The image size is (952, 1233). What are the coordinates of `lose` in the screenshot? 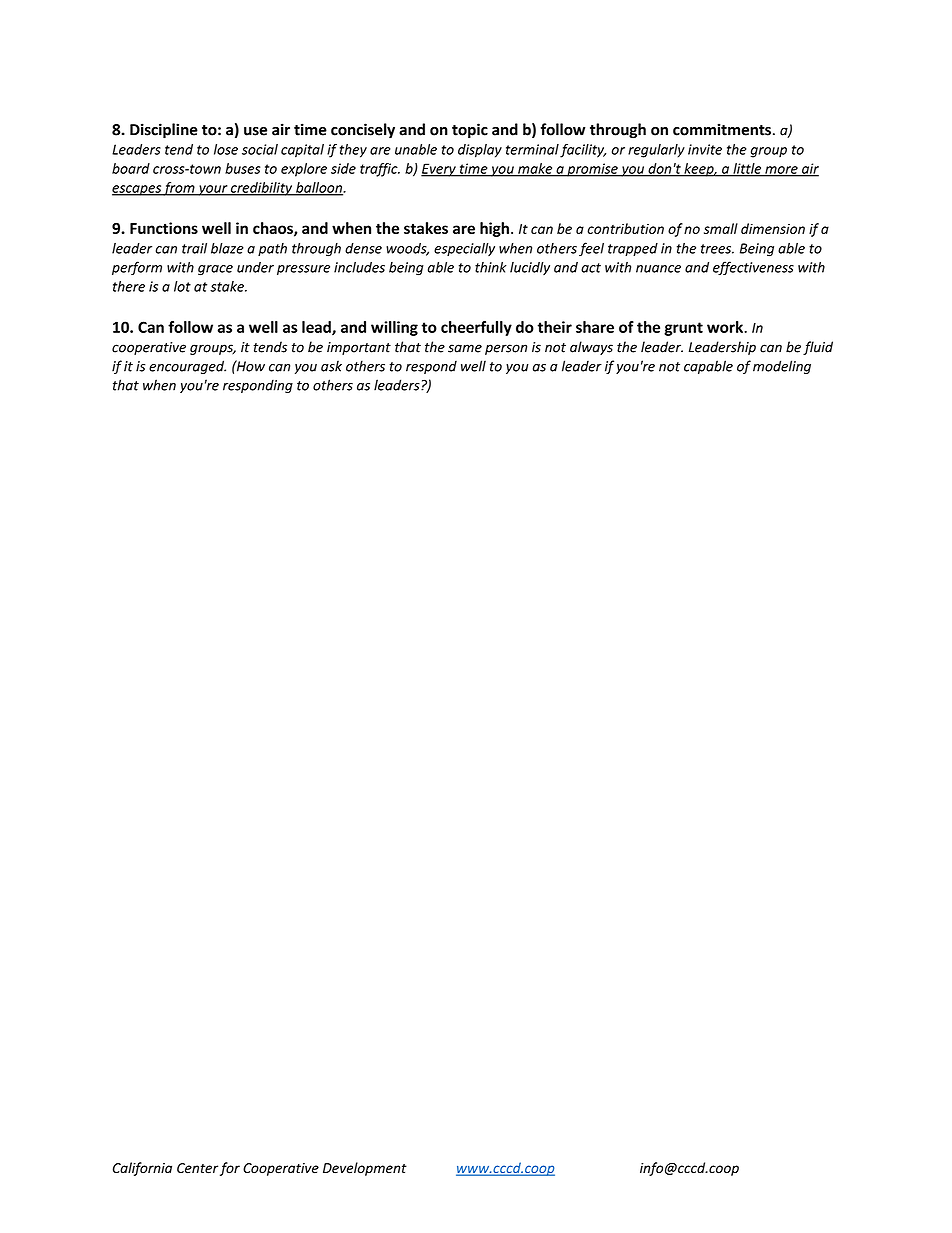 It's located at (226, 149).
